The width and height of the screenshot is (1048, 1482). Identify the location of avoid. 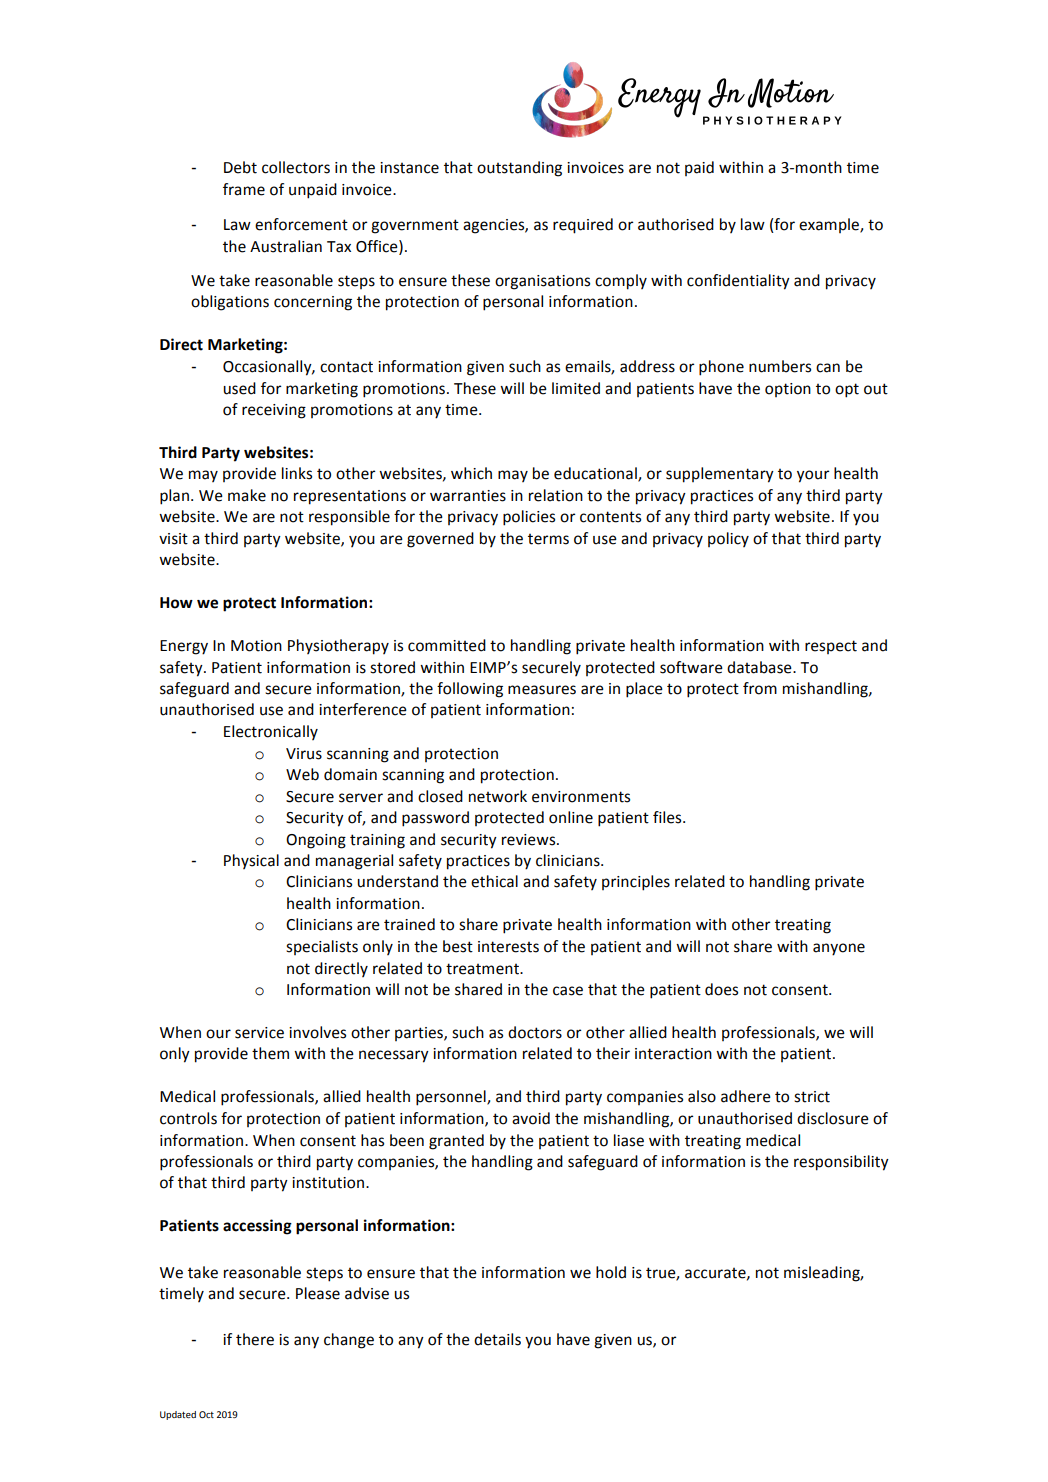
(531, 1118).
